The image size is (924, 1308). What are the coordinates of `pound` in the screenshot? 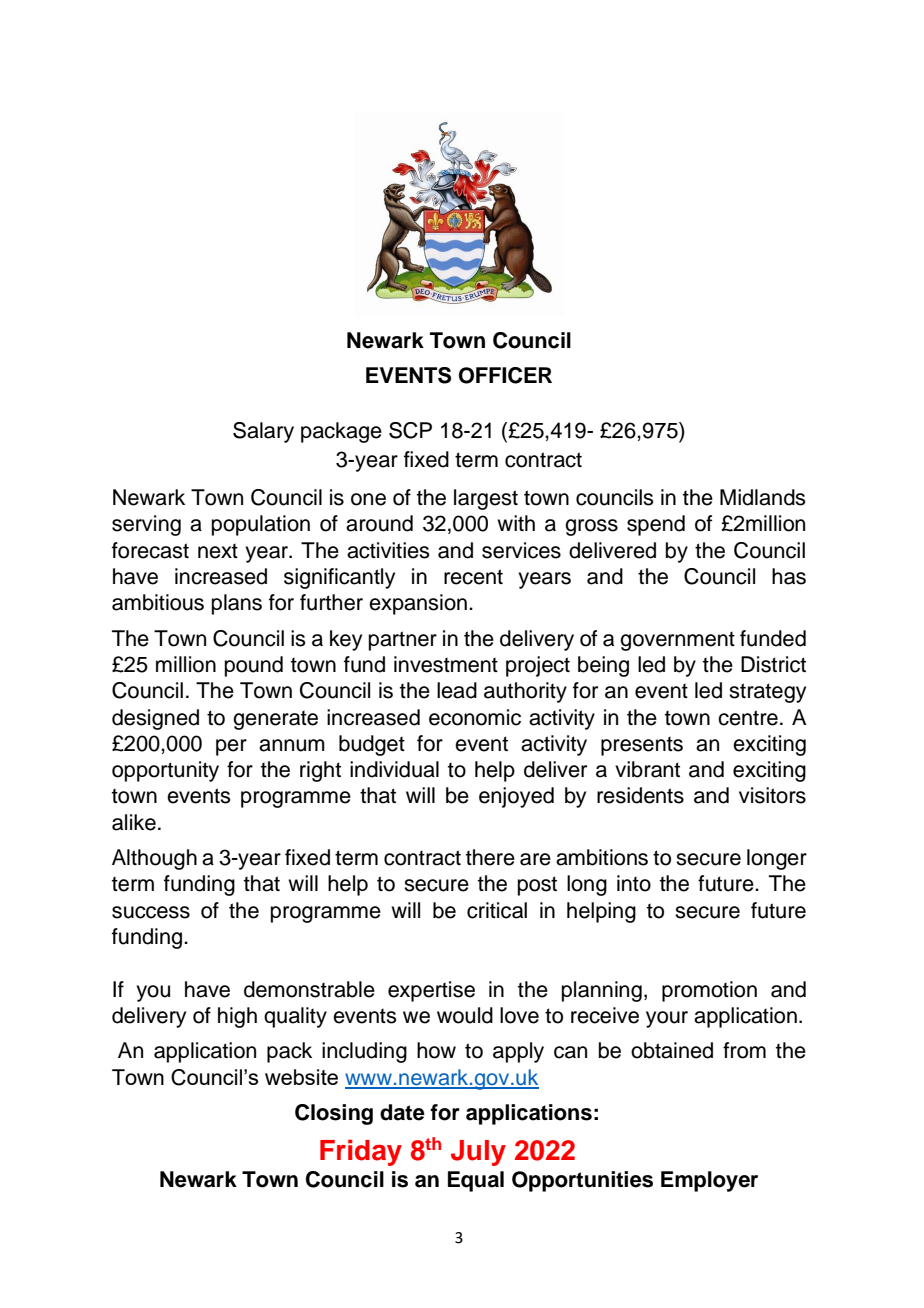 It's located at (254, 666).
